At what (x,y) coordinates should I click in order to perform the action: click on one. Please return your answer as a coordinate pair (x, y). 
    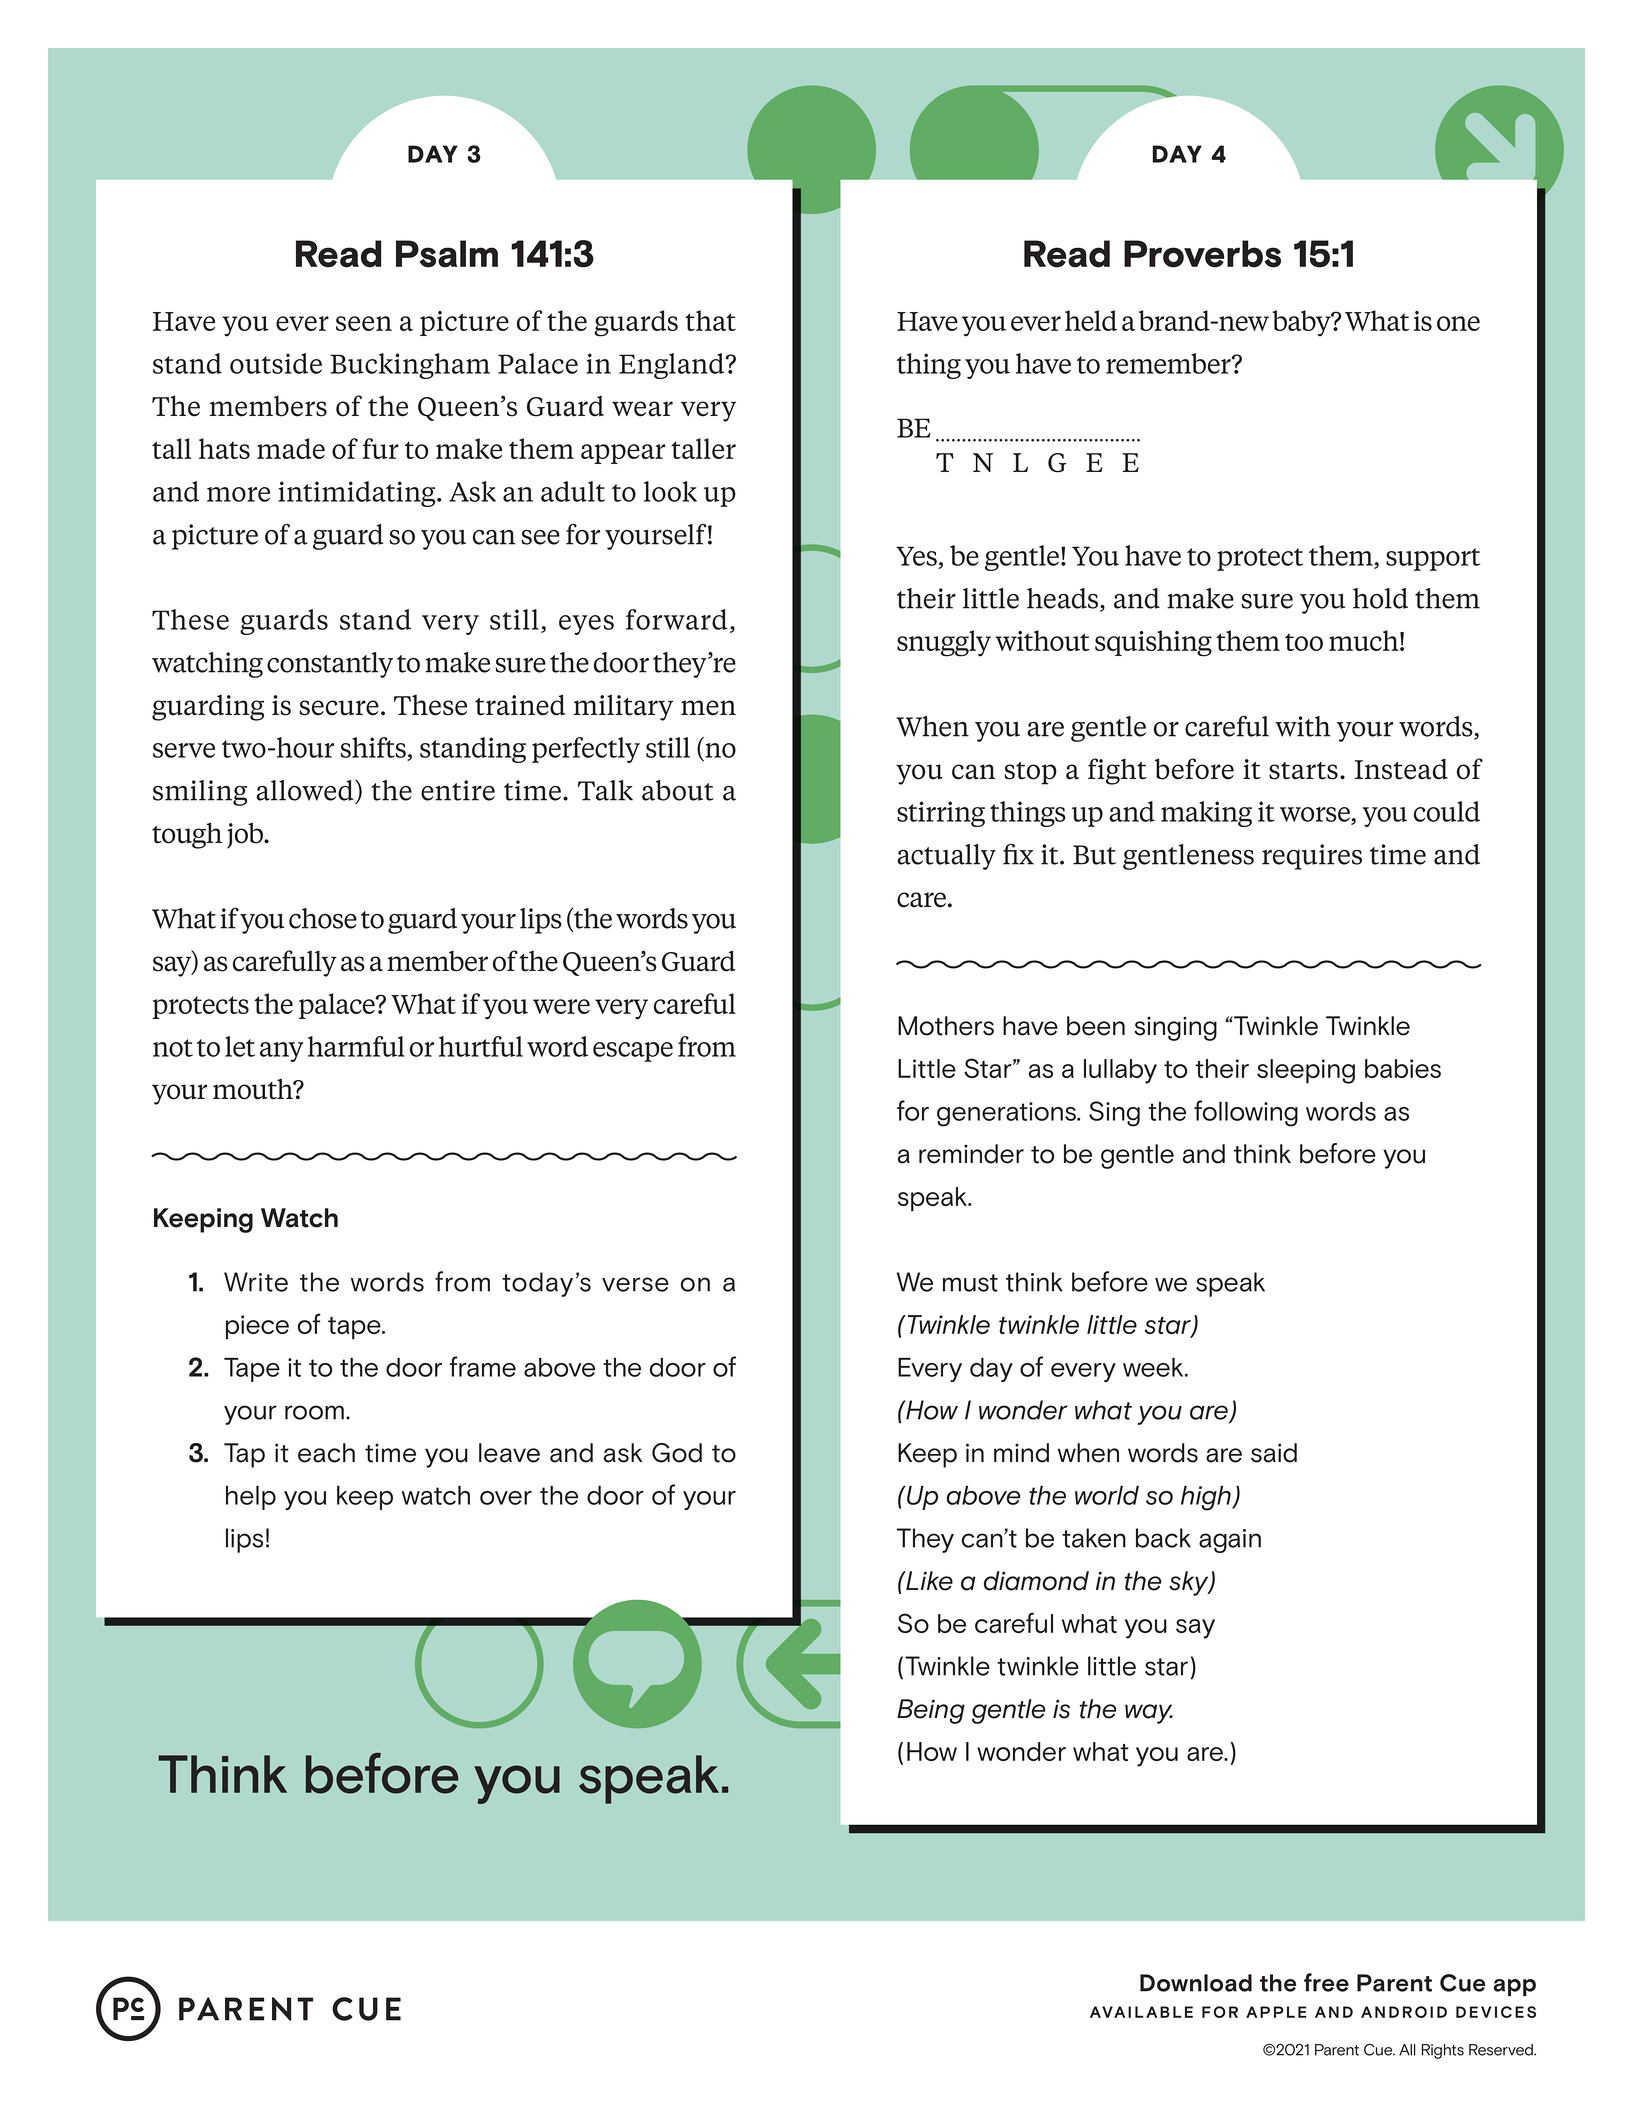
    Looking at the image, I should click on (1458, 323).
